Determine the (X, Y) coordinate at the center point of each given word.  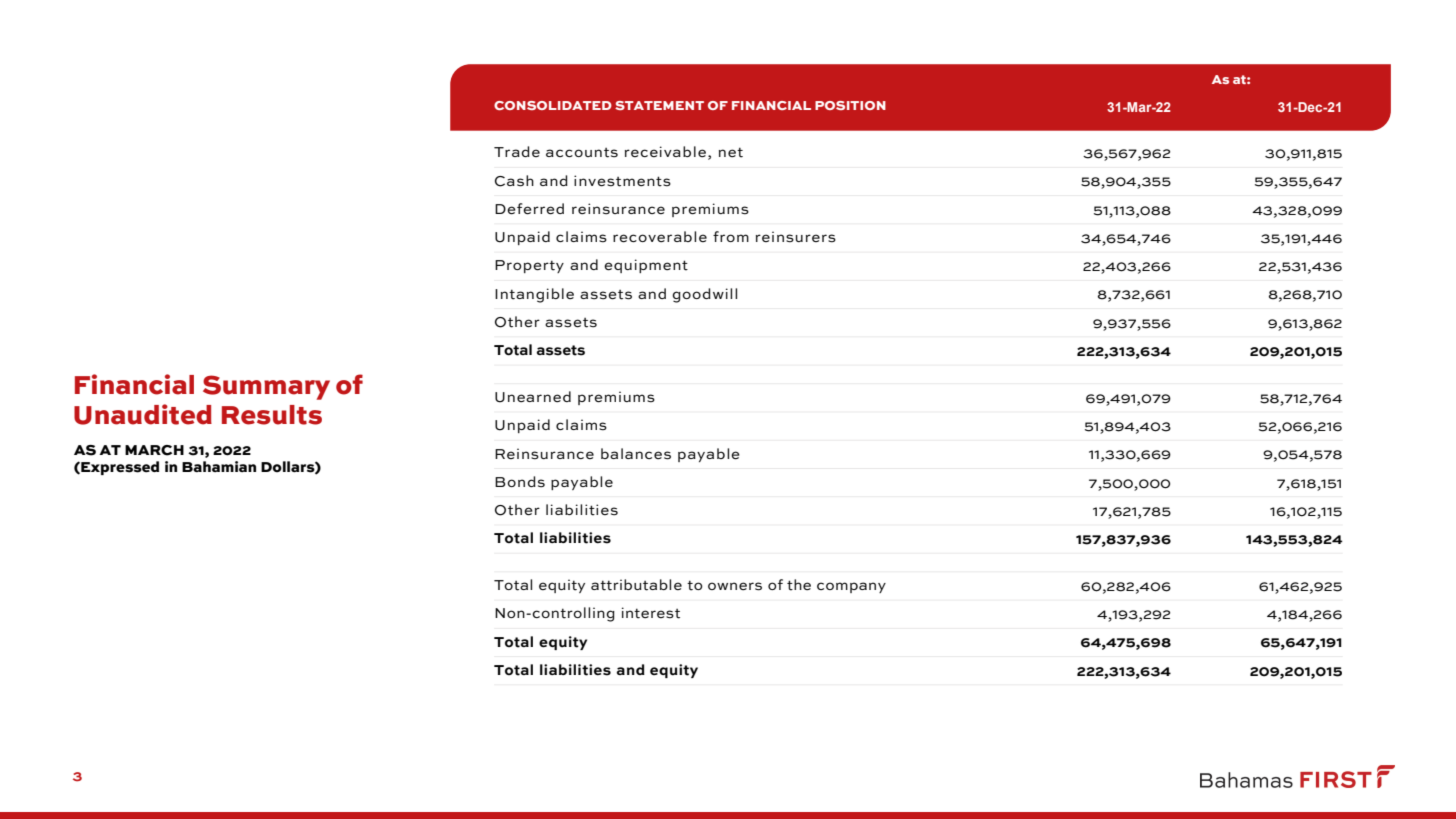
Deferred (529, 209)
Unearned (533, 397)
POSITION (850, 105)
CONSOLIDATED (553, 105)
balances (636, 454)
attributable (636, 585)
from (731, 236)
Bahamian (219, 466)
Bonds (520, 482)
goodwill (704, 295)
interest (651, 613)
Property (529, 266)
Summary (266, 387)
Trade (517, 151)
